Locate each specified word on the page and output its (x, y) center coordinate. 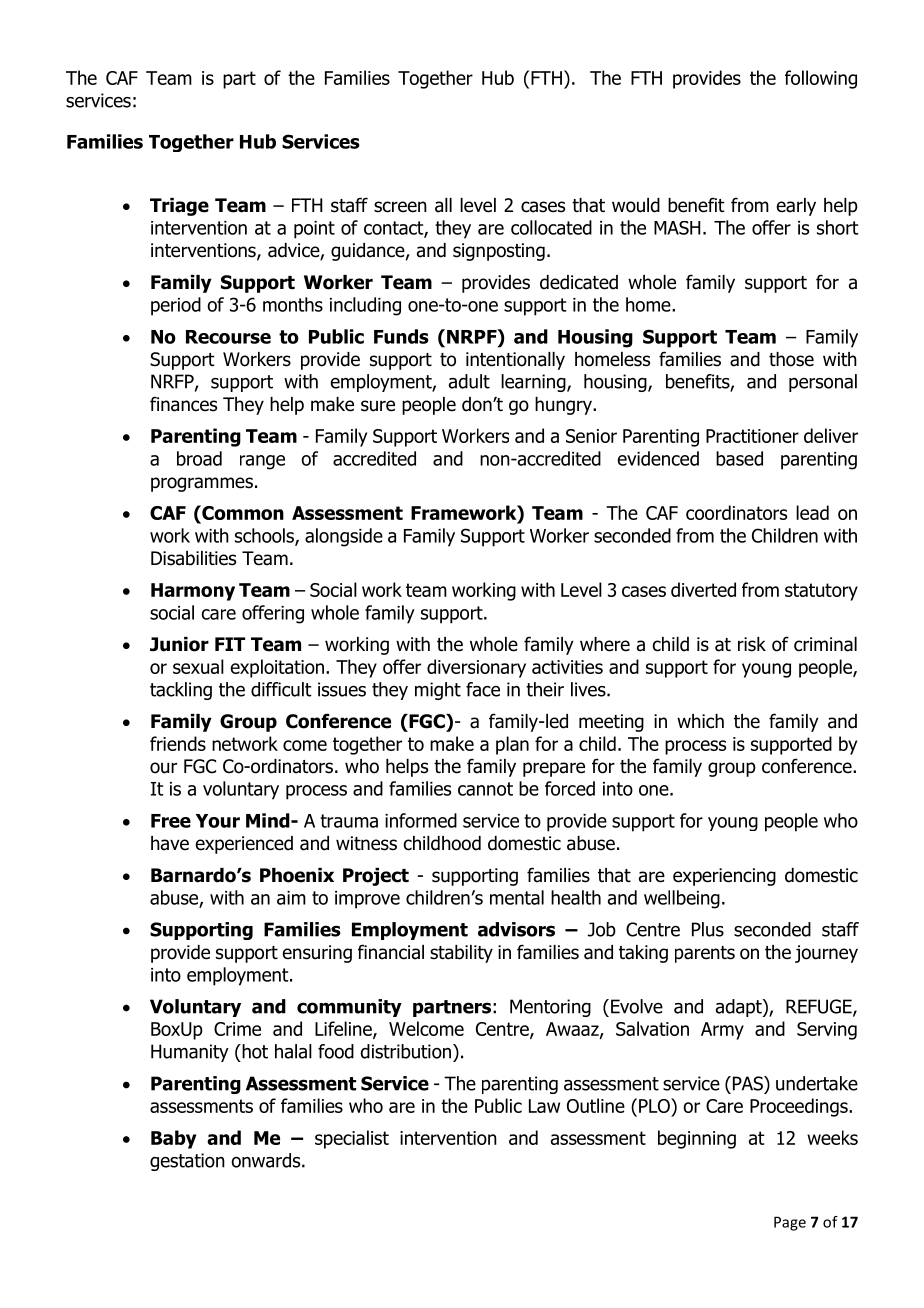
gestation (187, 1162)
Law (544, 1106)
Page (790, 1223)
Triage (179, 207)
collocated (551, 227)
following (821, 79)
